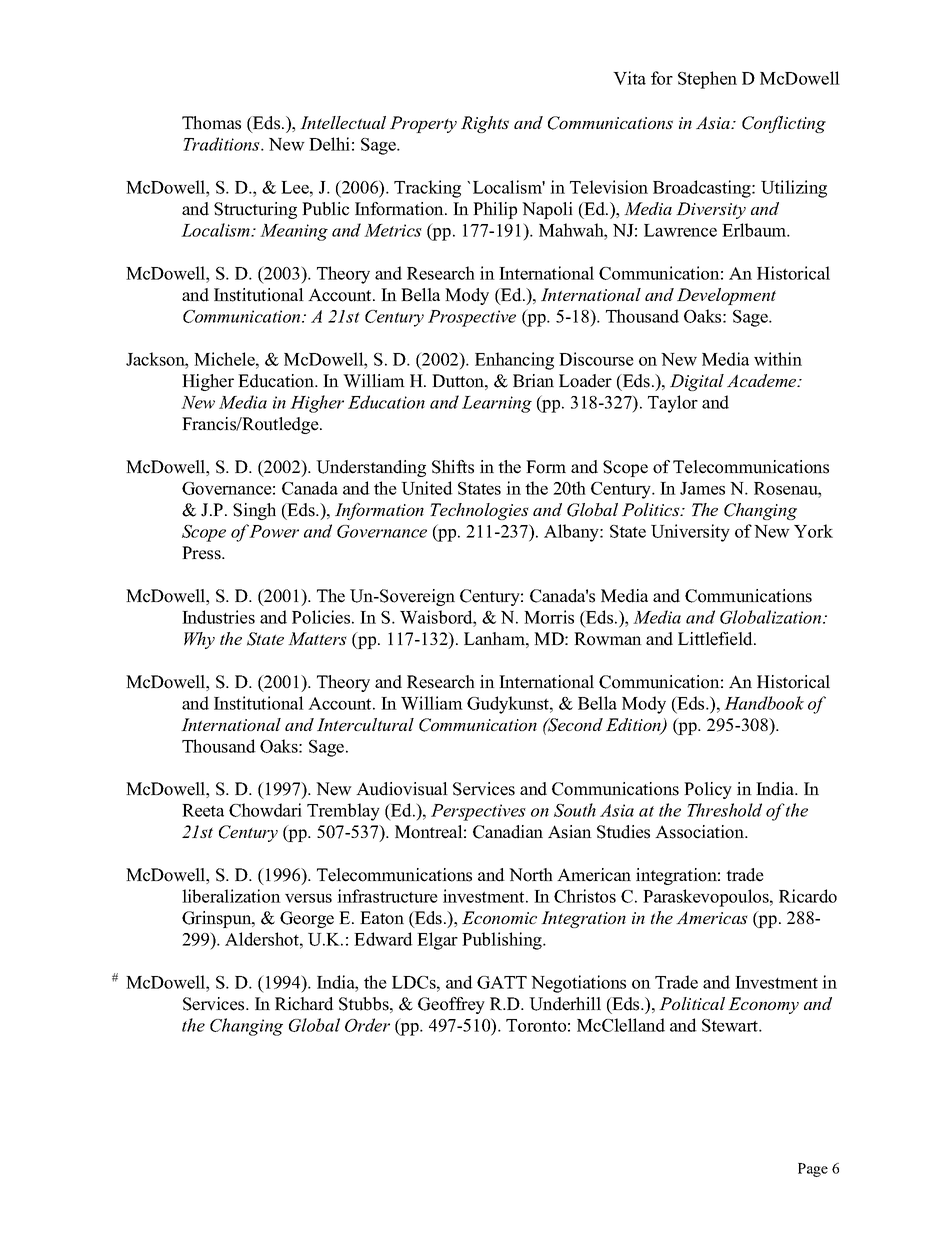 This screenshot has height=1233, width=952. I want to click on Conflicting, so click(784, 124).
